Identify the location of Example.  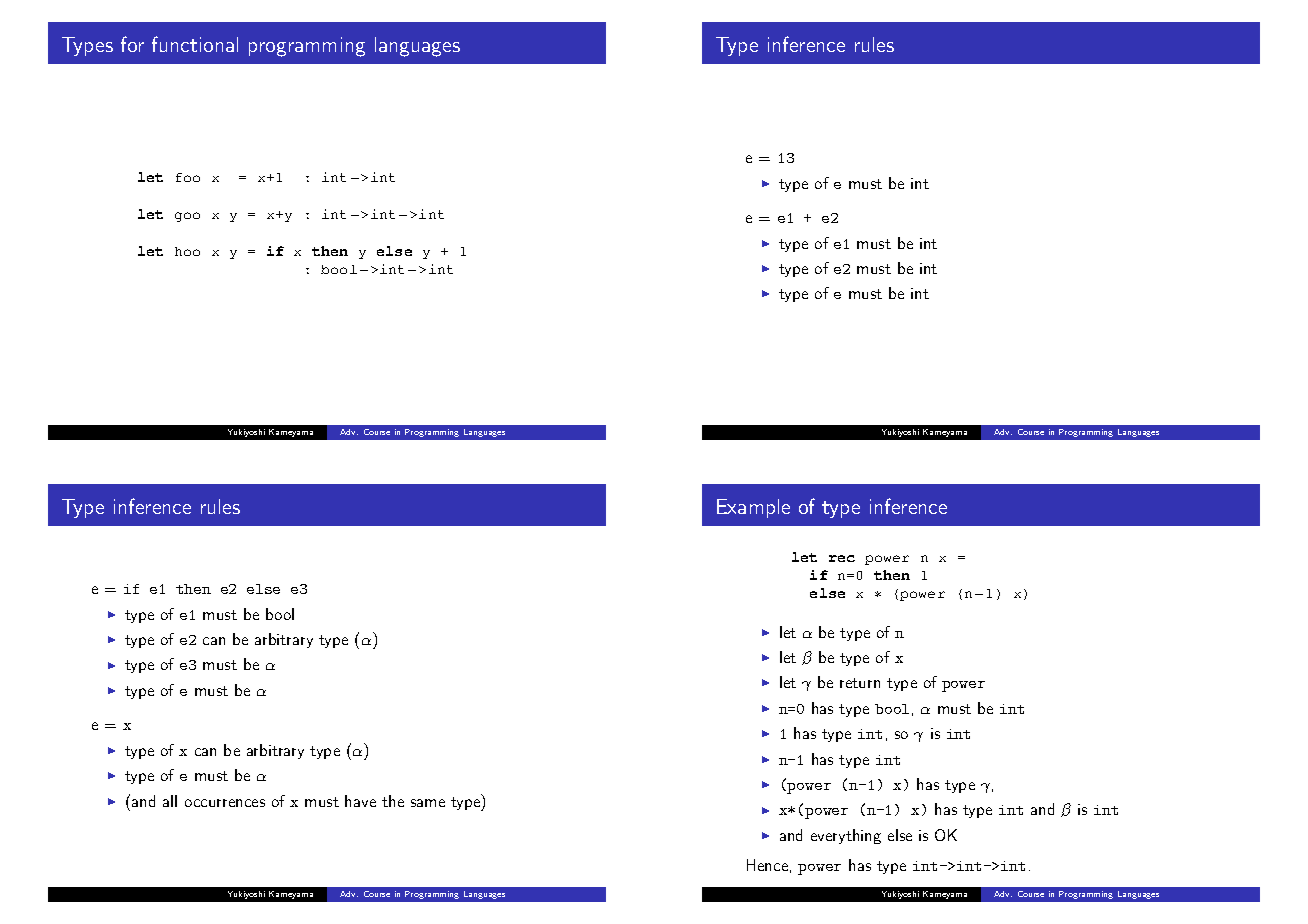
(753, 508).
